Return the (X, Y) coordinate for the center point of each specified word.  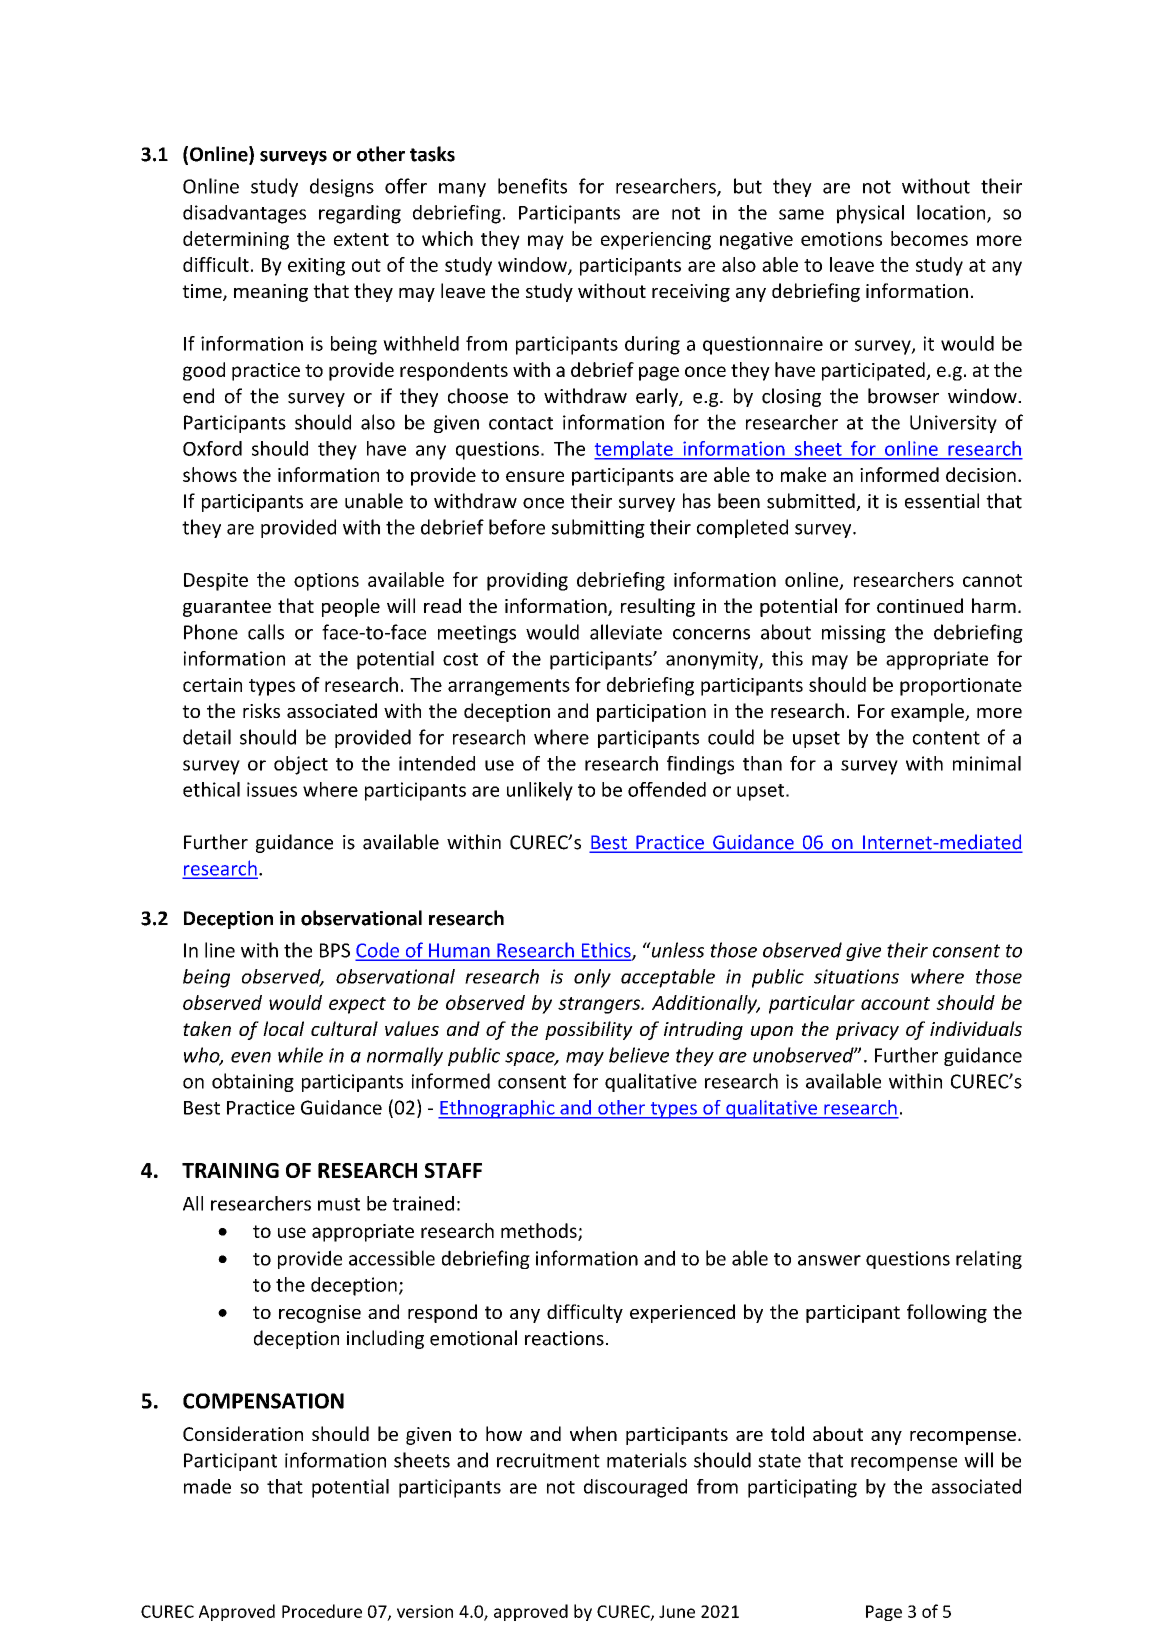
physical (870, 214)
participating (802, 1488)
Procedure (322, 1611)
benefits (532, 186)
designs (342, 187)
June (677, 1611)
